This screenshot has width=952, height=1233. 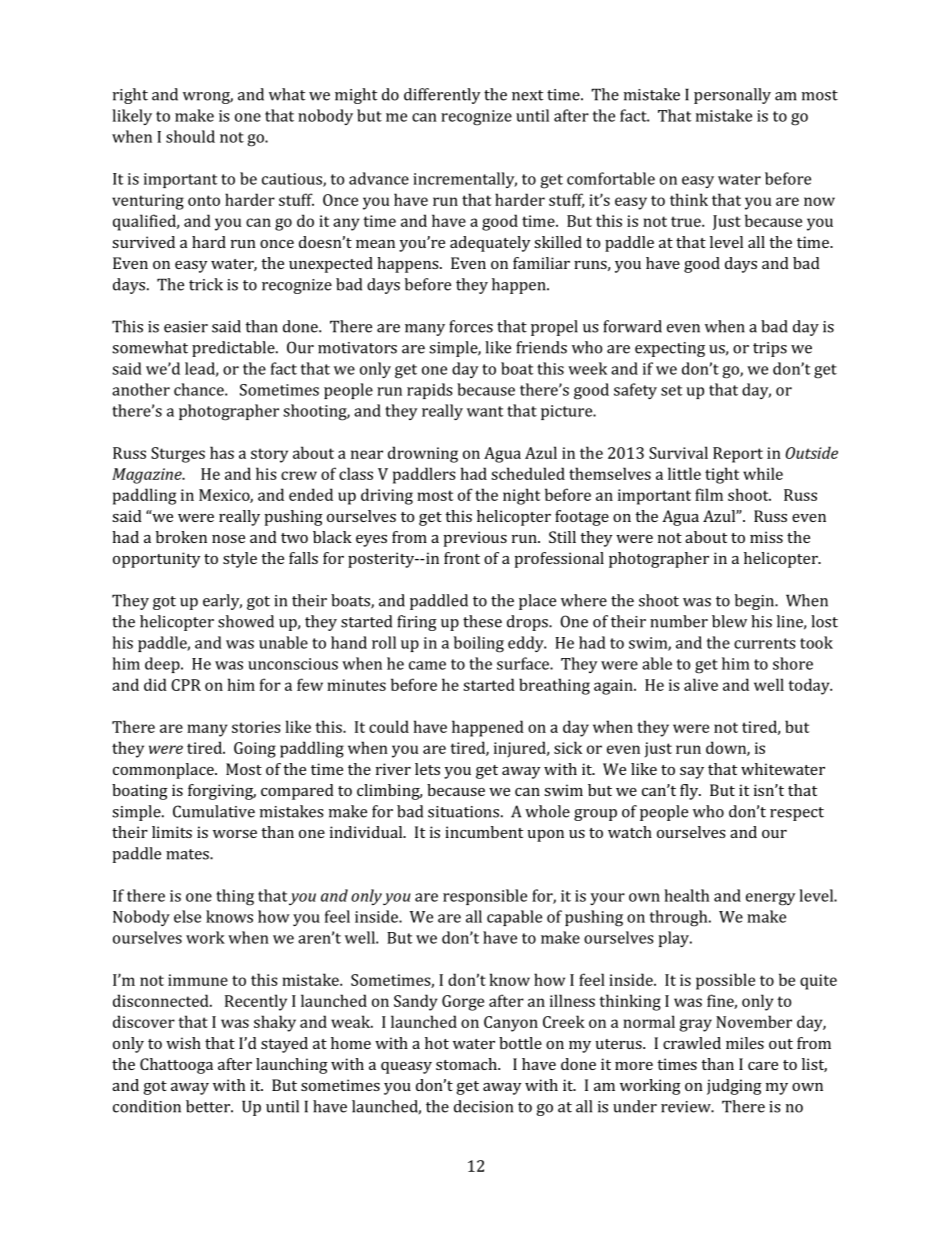 What do you see at coordinates (442, 96) in the screenshot?
I see `differently` at bounding box center [442, 96].
